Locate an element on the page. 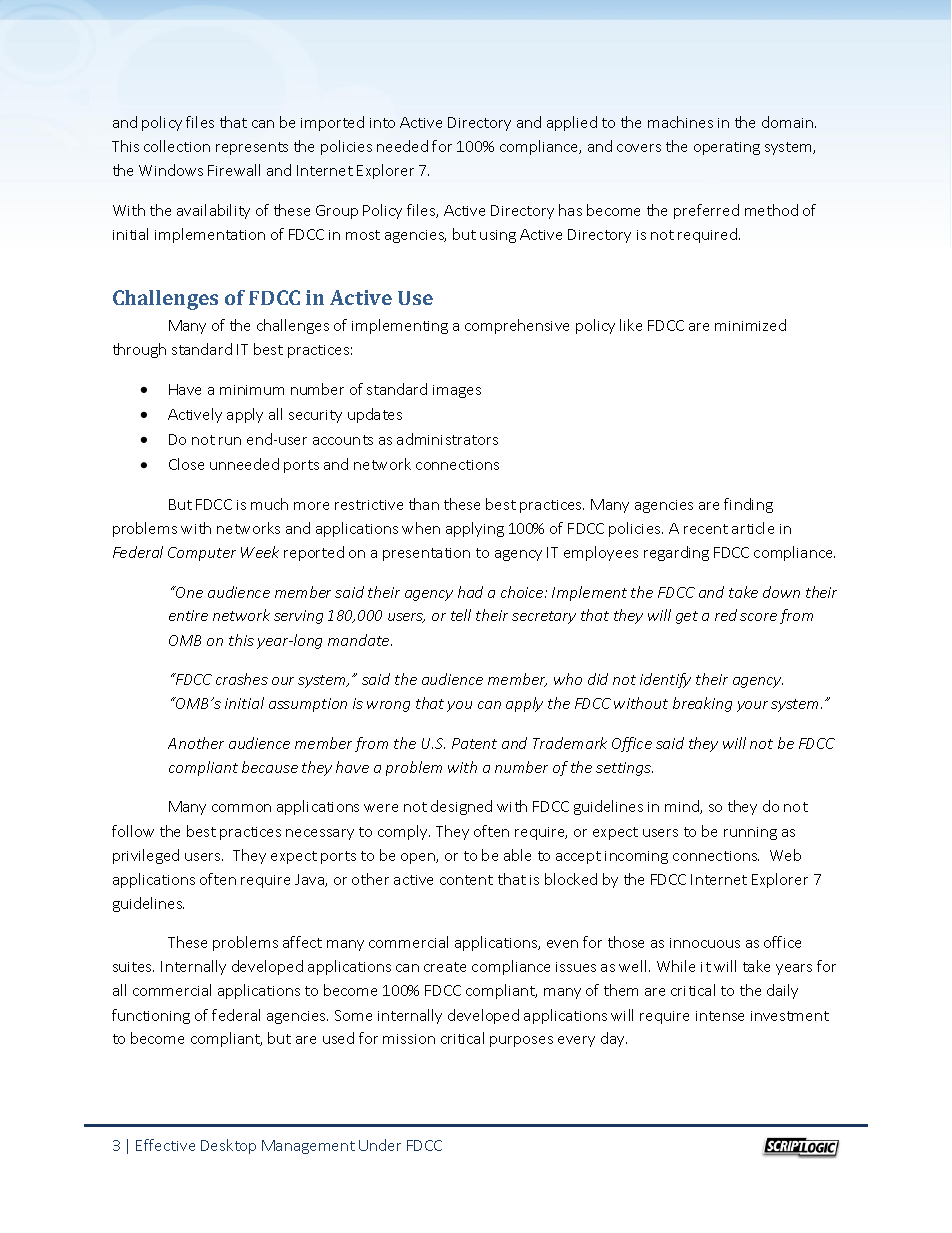 The height and width of the page is (1233, 952). into is located at coordinates (382, 123).
